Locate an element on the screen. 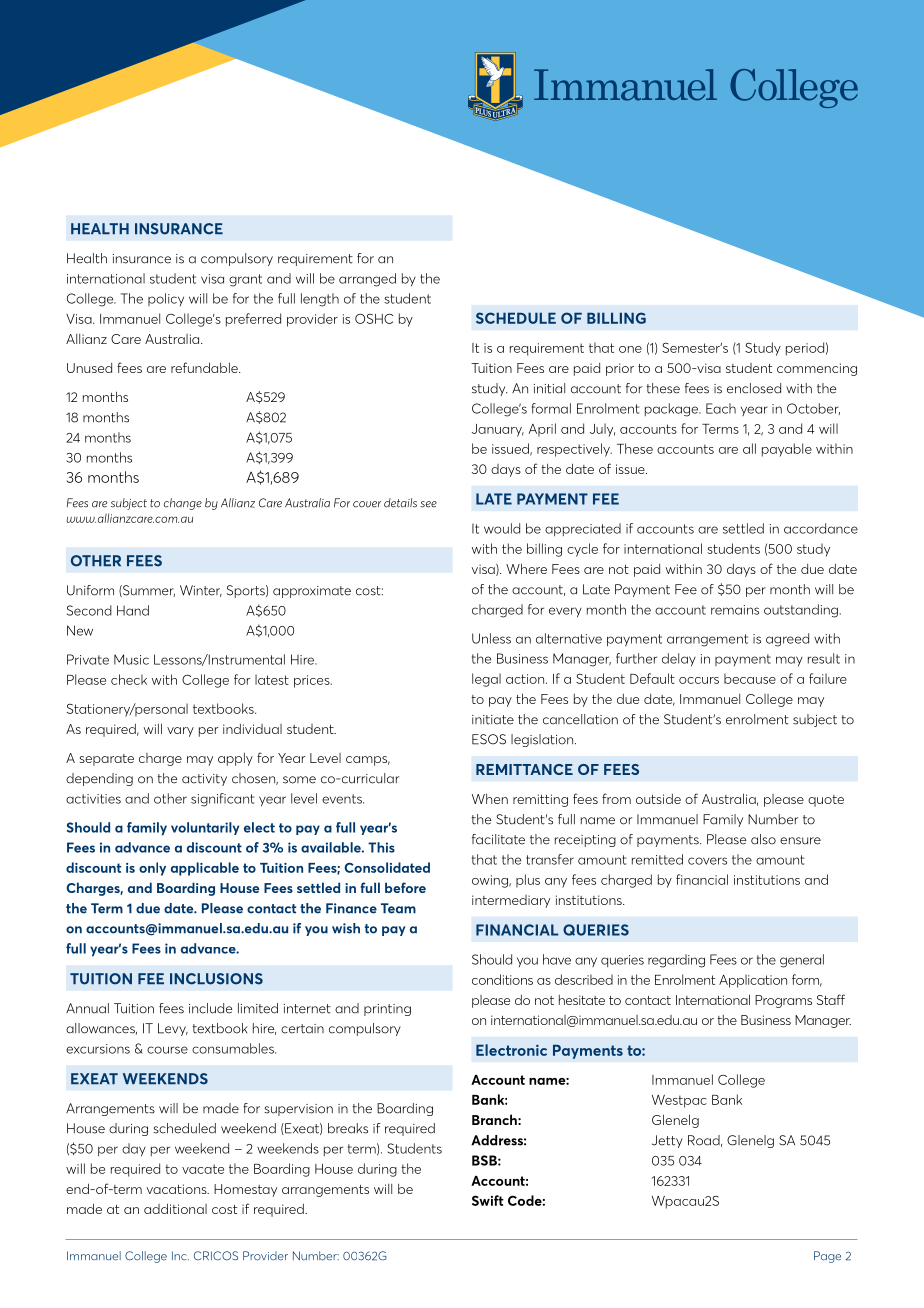 The image size is (924, 1308). general is located at coordinates (802, 961).
